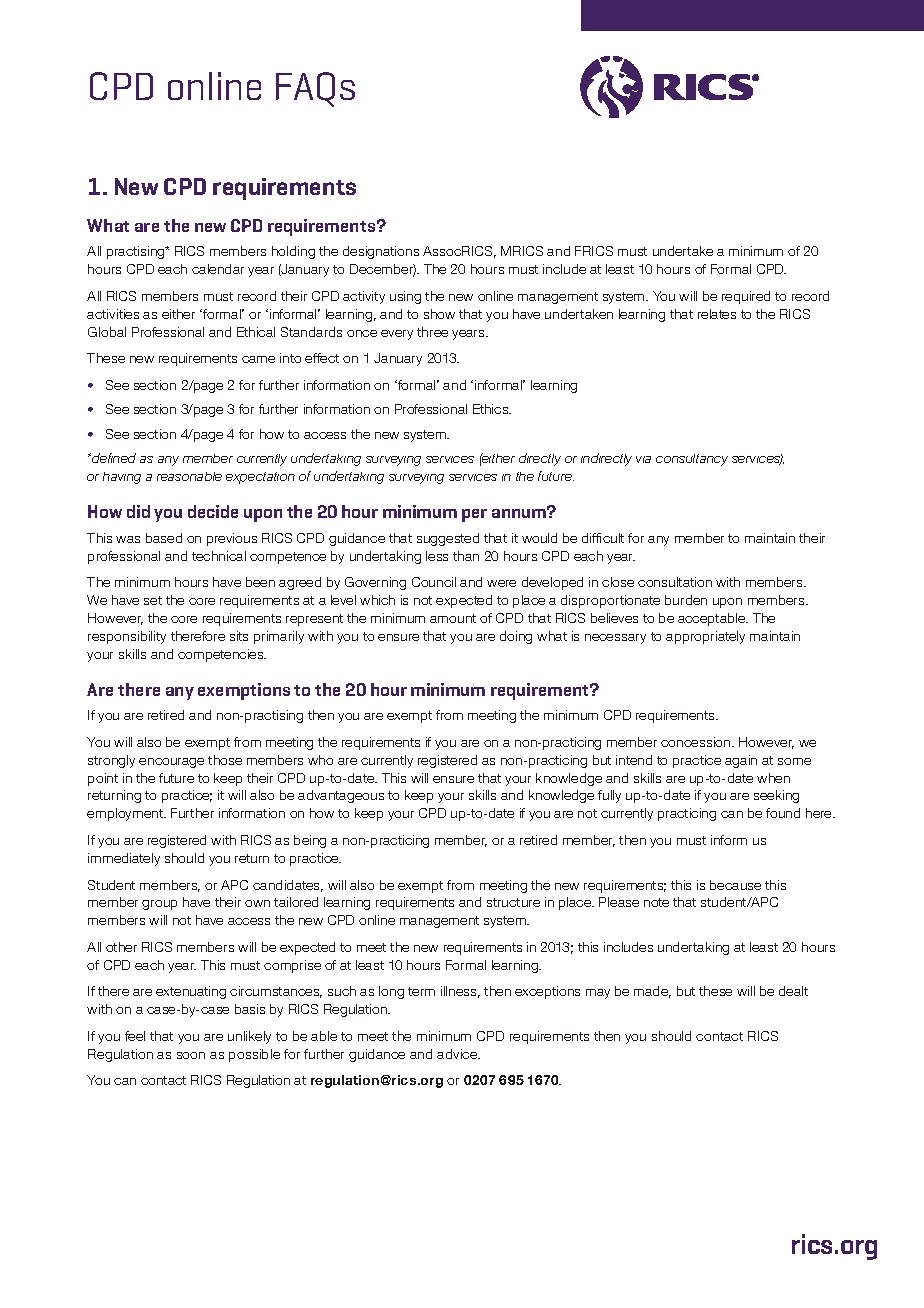 This image has width=924, height=1308. I want to click on advice, so click(458, 1054).
